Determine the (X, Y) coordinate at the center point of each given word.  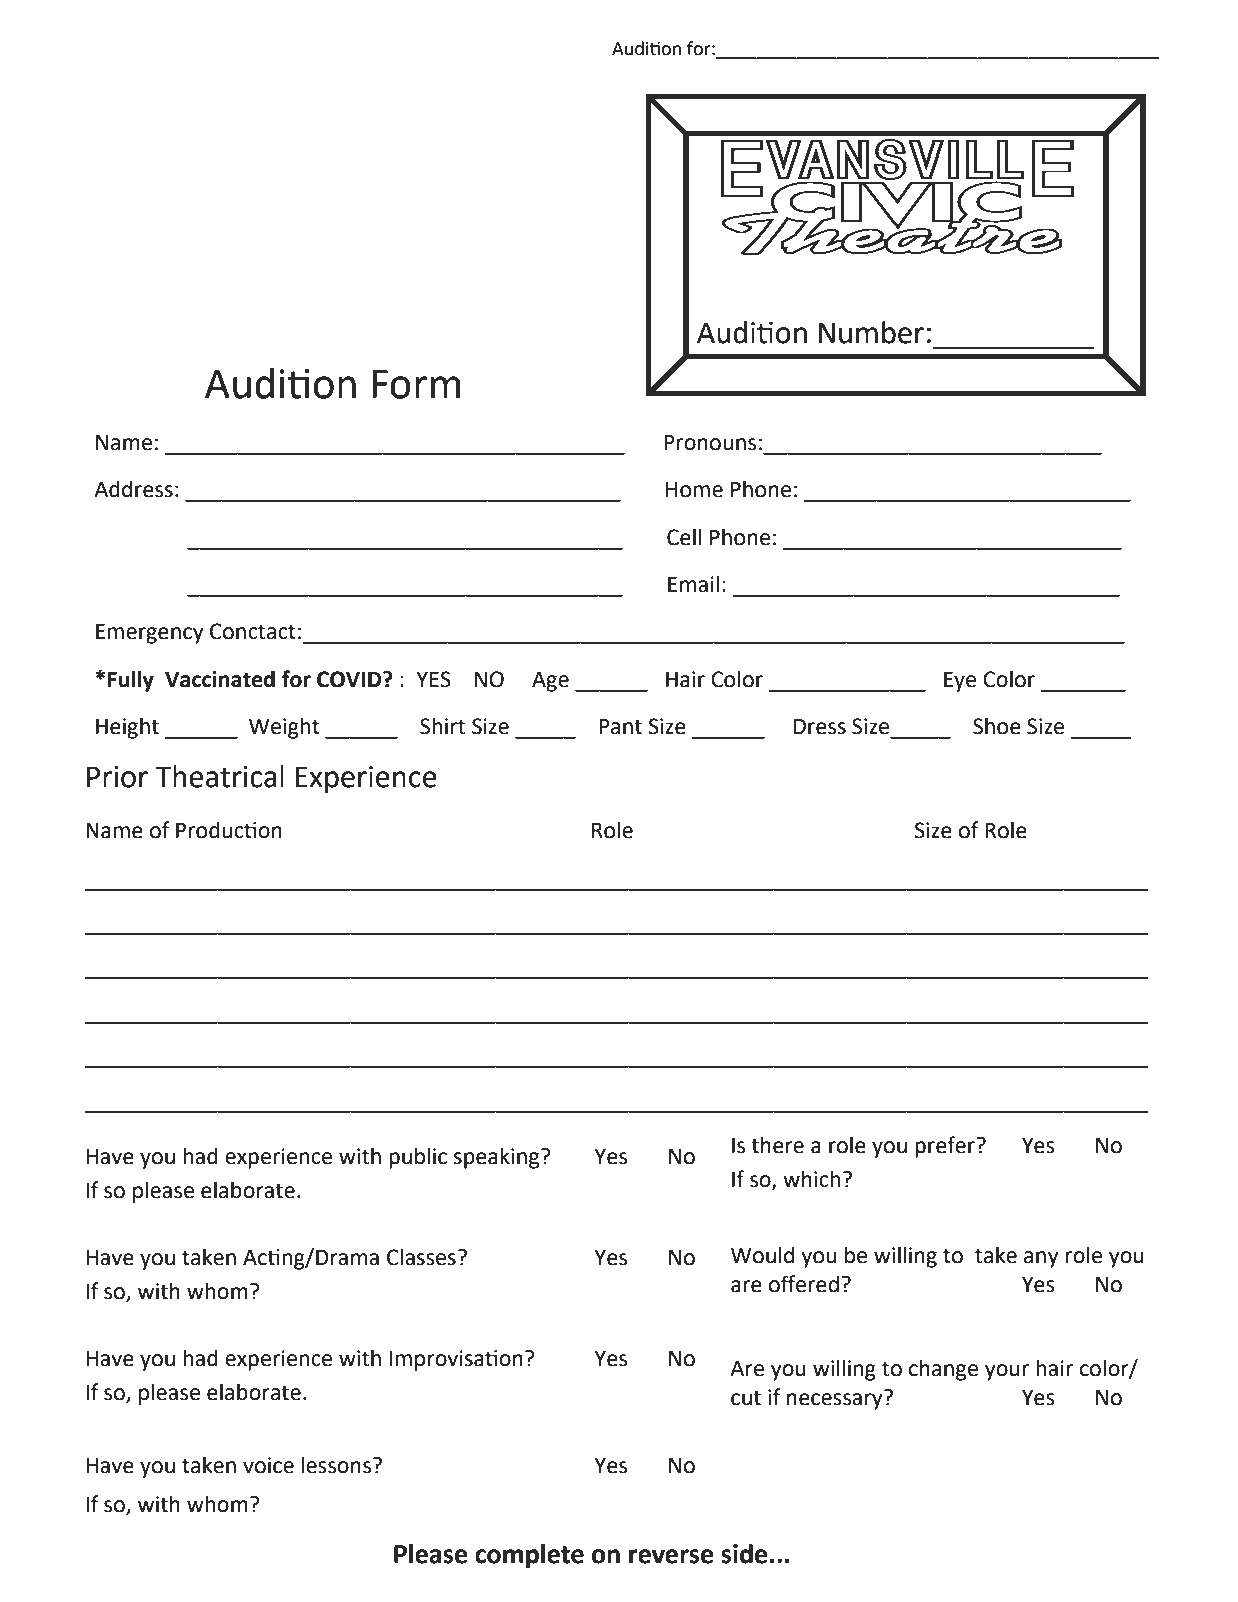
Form (416, 384)
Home (694, 490)
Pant (620, 726)
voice (268, 1465)
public (418, 1158)
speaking (498, 1158)
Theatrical (220, 776)
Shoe (997, 726)
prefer (946, 1147)
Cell (684, 537)
